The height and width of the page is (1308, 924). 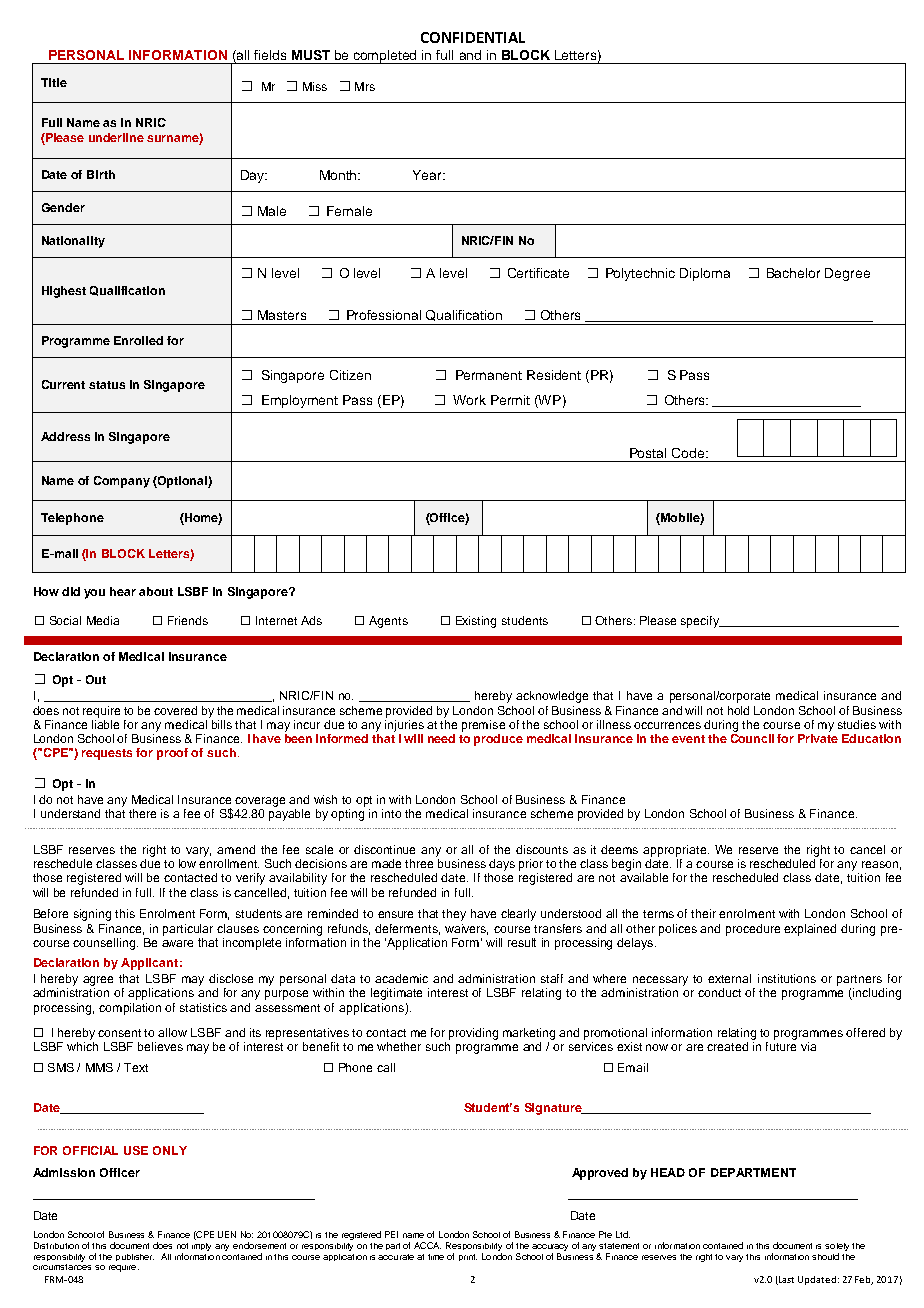 What do you see at coordinates (388, 622) in the page?
I see `Agents` at bounding box center [388, 622].
